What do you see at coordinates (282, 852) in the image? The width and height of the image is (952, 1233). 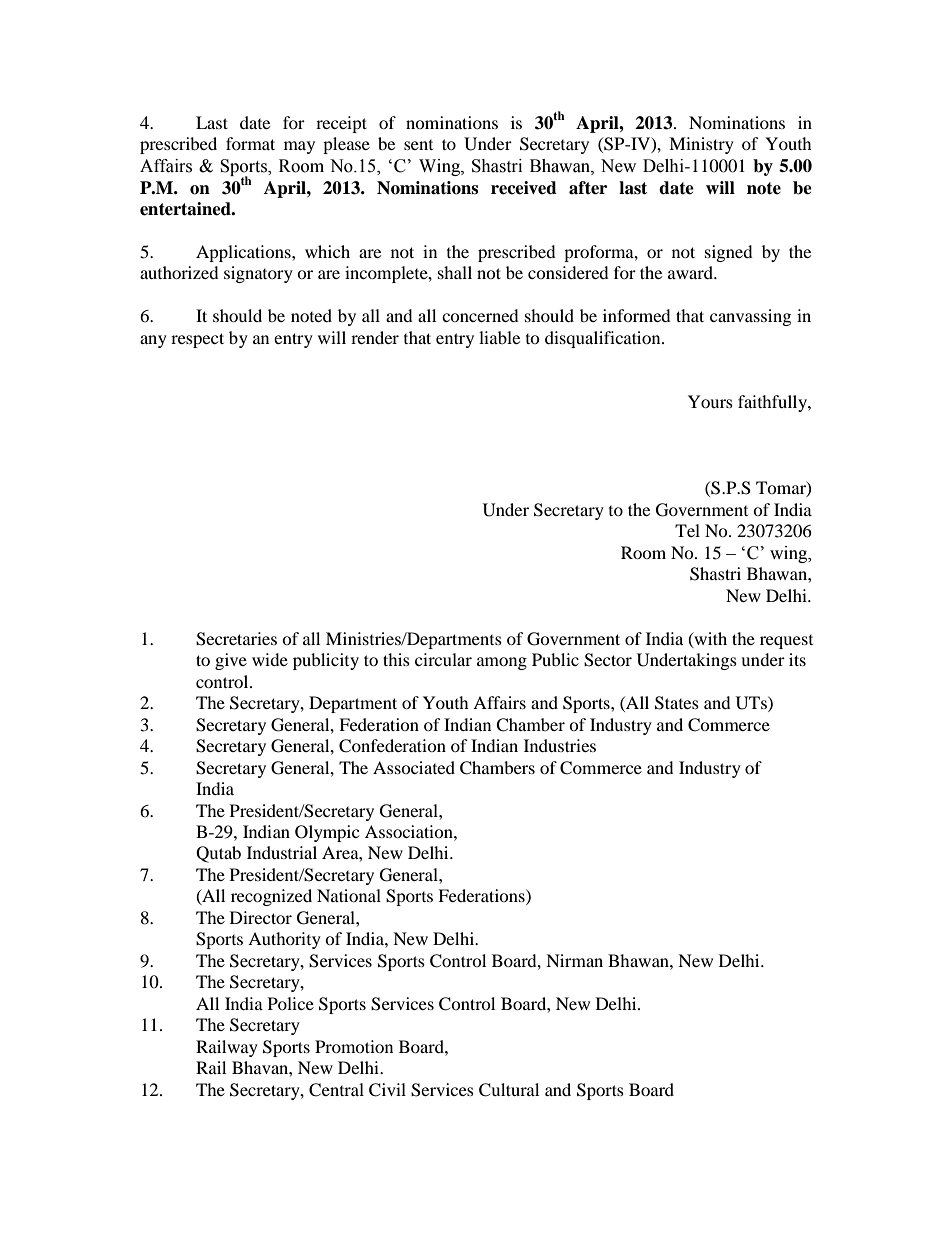 I see `Industrial` at bounding box center [282, 852].
